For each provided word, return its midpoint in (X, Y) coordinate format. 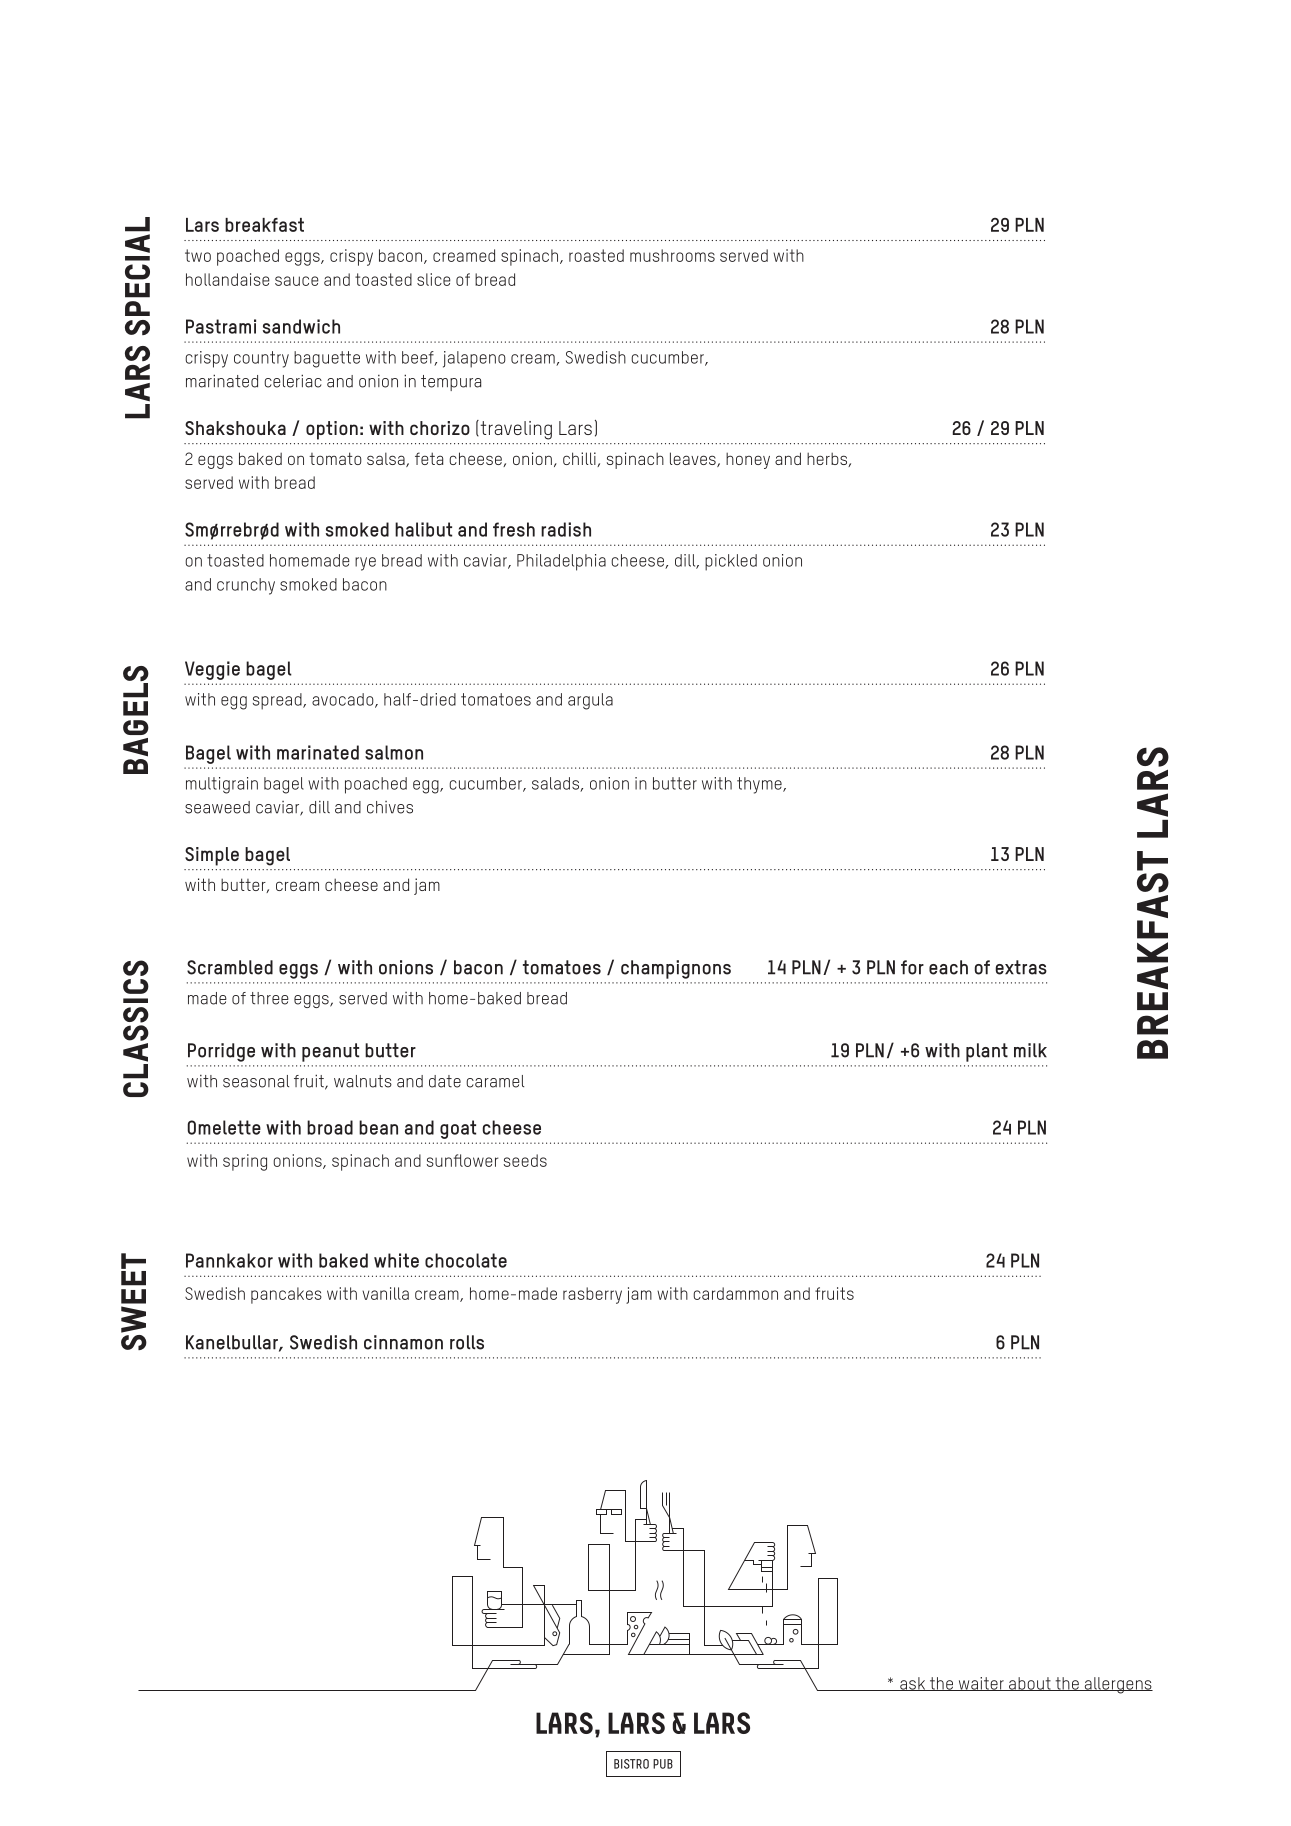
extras (1021, 967)
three (269, 998)
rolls (467, 1342)
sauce (297, 281)
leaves (694, 459)
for (912, 967)
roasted (596, 255)
